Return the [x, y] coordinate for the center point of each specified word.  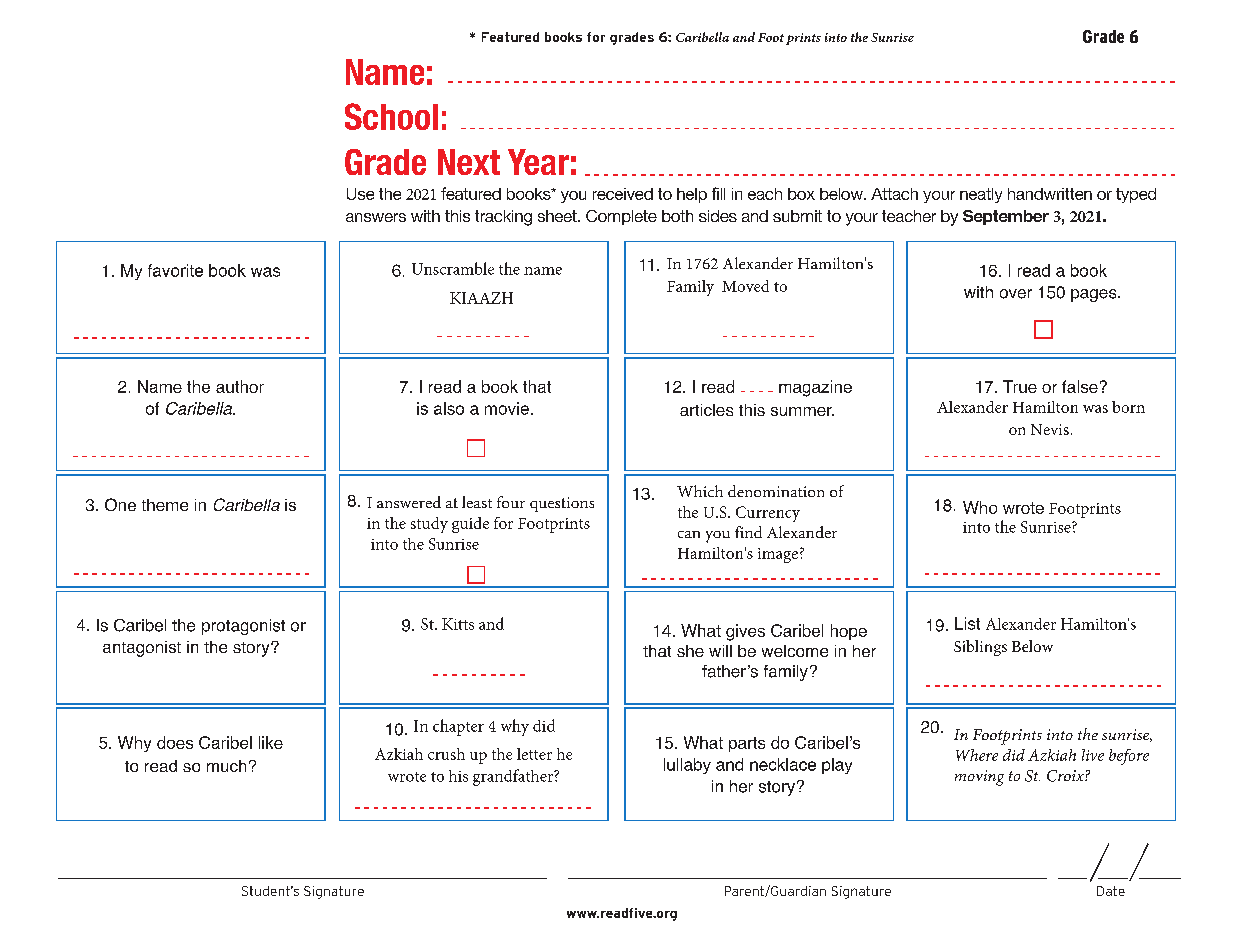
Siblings [980, 648]
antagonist [142, 649]
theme [165, 505]
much [226, 766]
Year [538, 162]
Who [980, 507]
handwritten [1050, 194]
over [1016, 294]
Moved [745, 286]
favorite [175, 270]
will [720, 651]
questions [562, 504]
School [391, 116]
